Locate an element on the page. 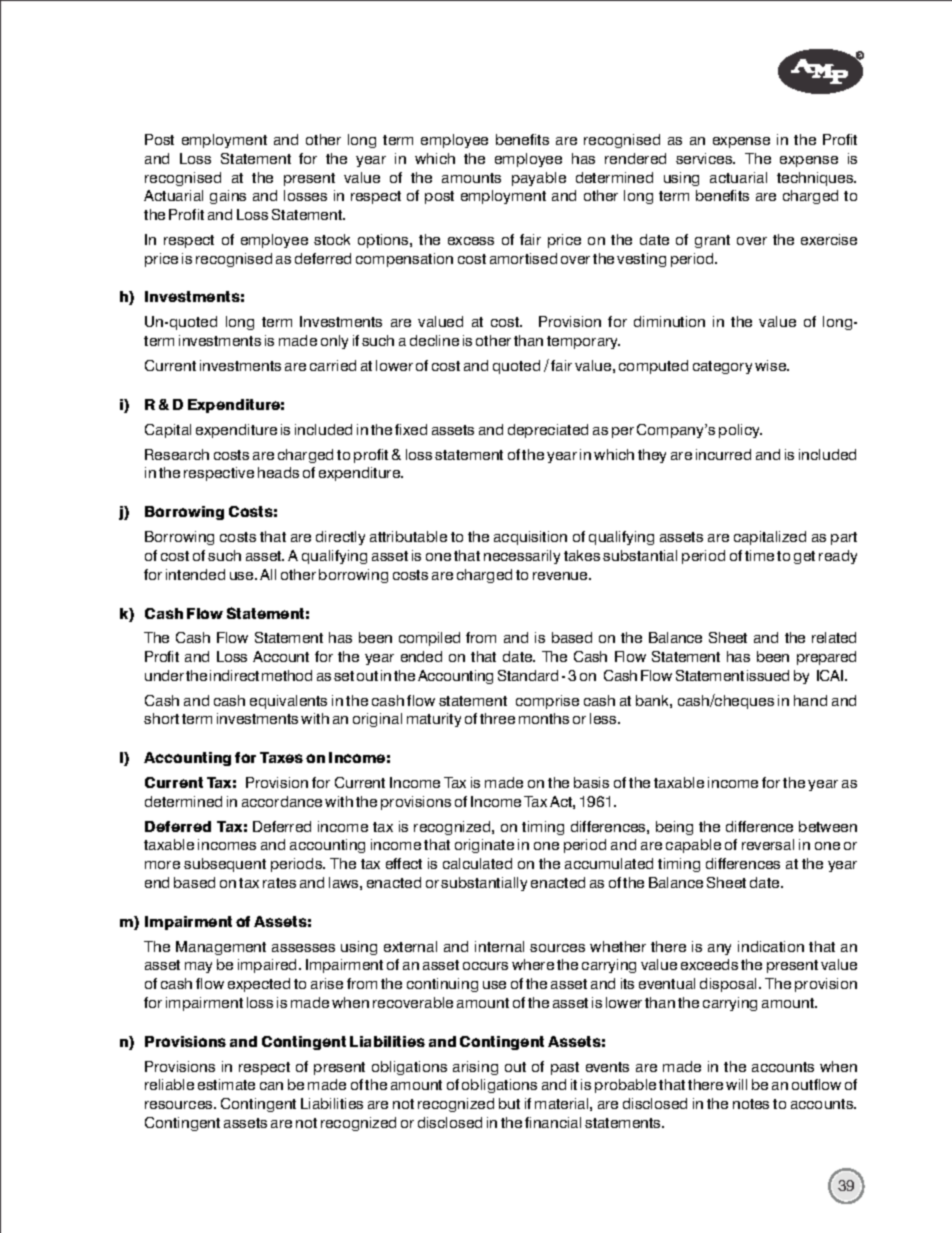  notes is located at coordinates (751, 1104).
